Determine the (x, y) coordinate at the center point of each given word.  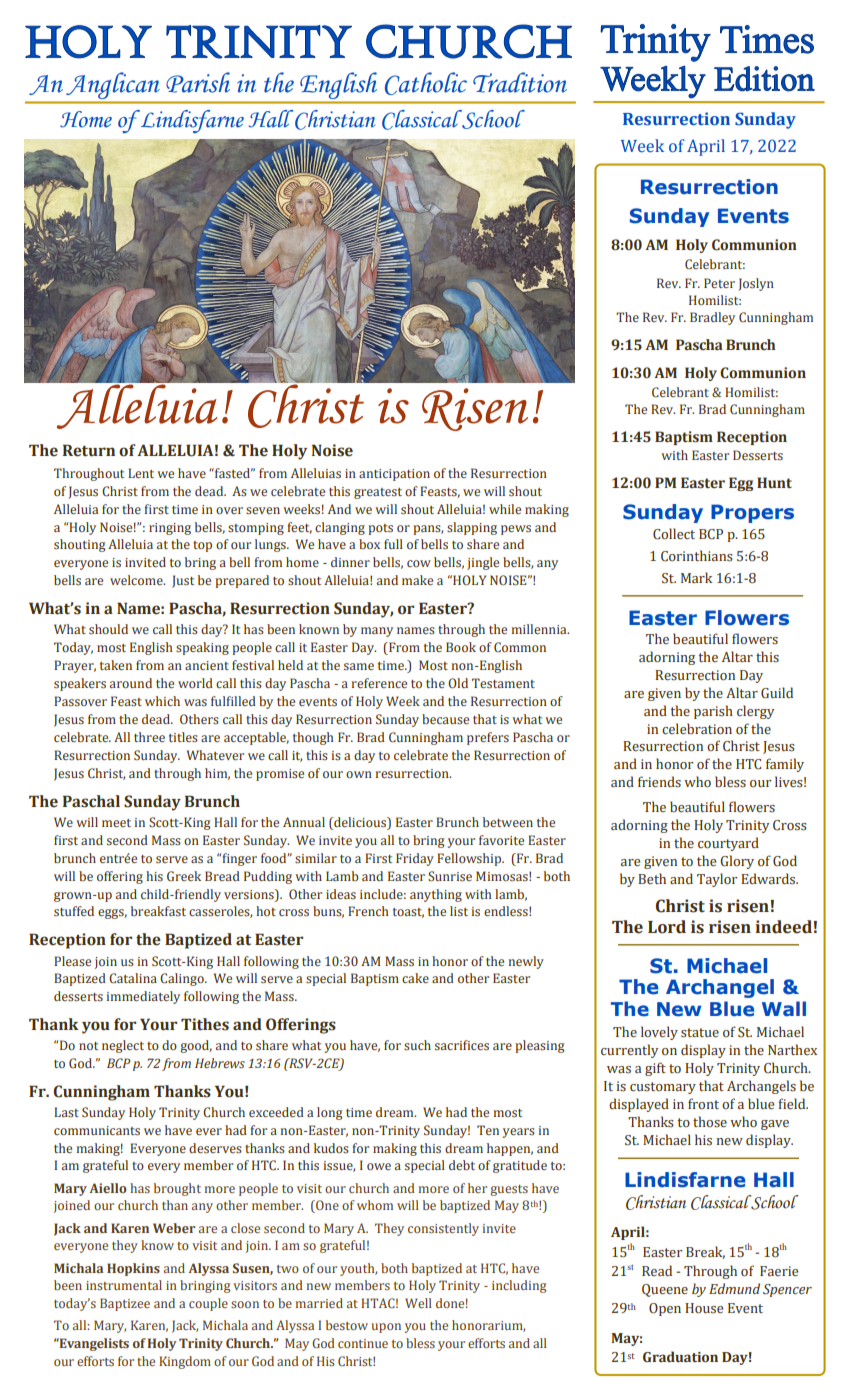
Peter (719, 283)
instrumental (124, 1285)
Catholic (426, 83)
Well (418, 1303)
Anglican (113, 85)
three (149, 737)
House (704, 1308)
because (445, 719)
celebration (697, 729)
